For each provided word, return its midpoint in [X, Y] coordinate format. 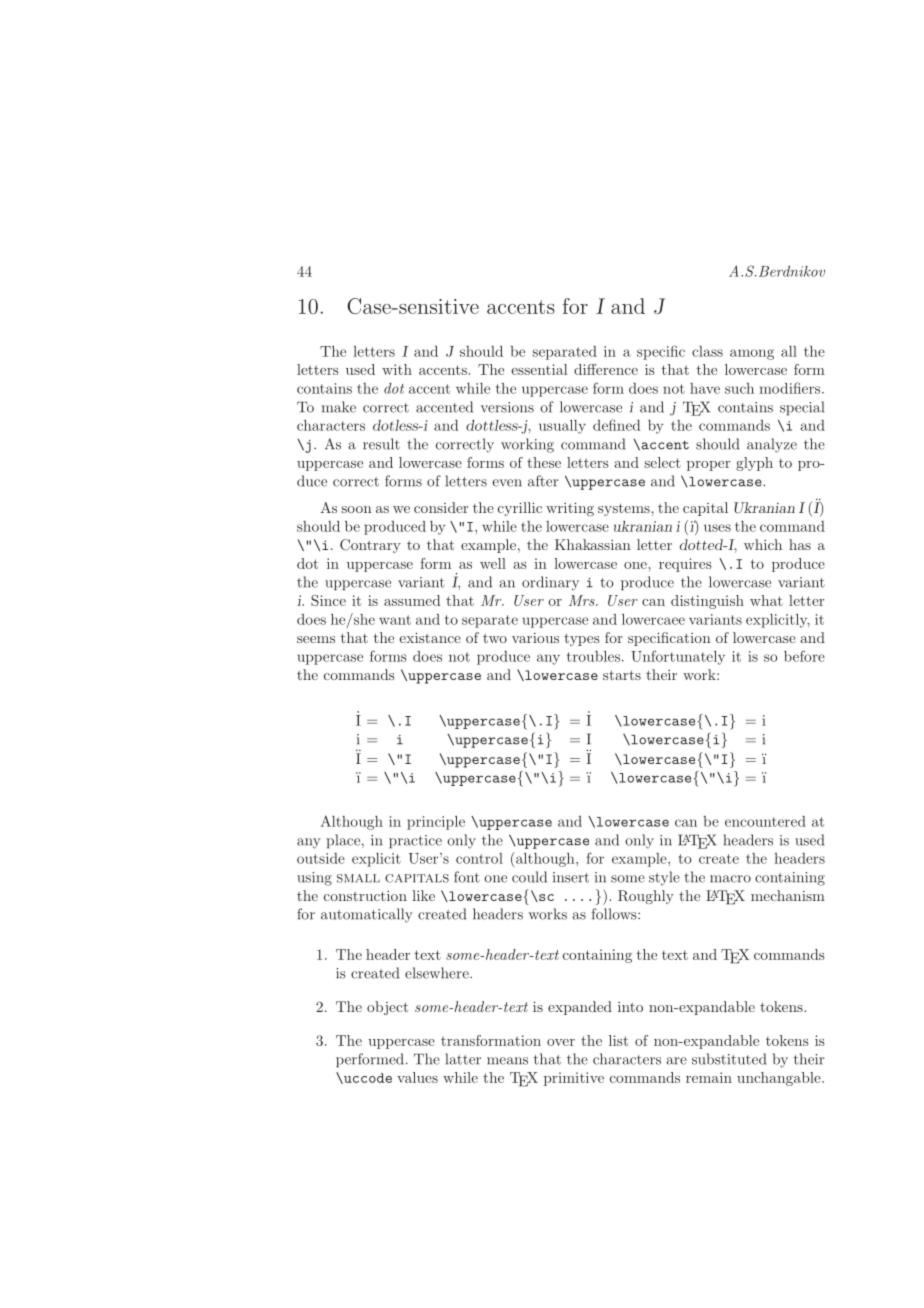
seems [316, 639]
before [804, 656]
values [417, 1077]
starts [622, 675]
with [397, 369]
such [739, 388]
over [561, 1042]
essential [539, 369]
